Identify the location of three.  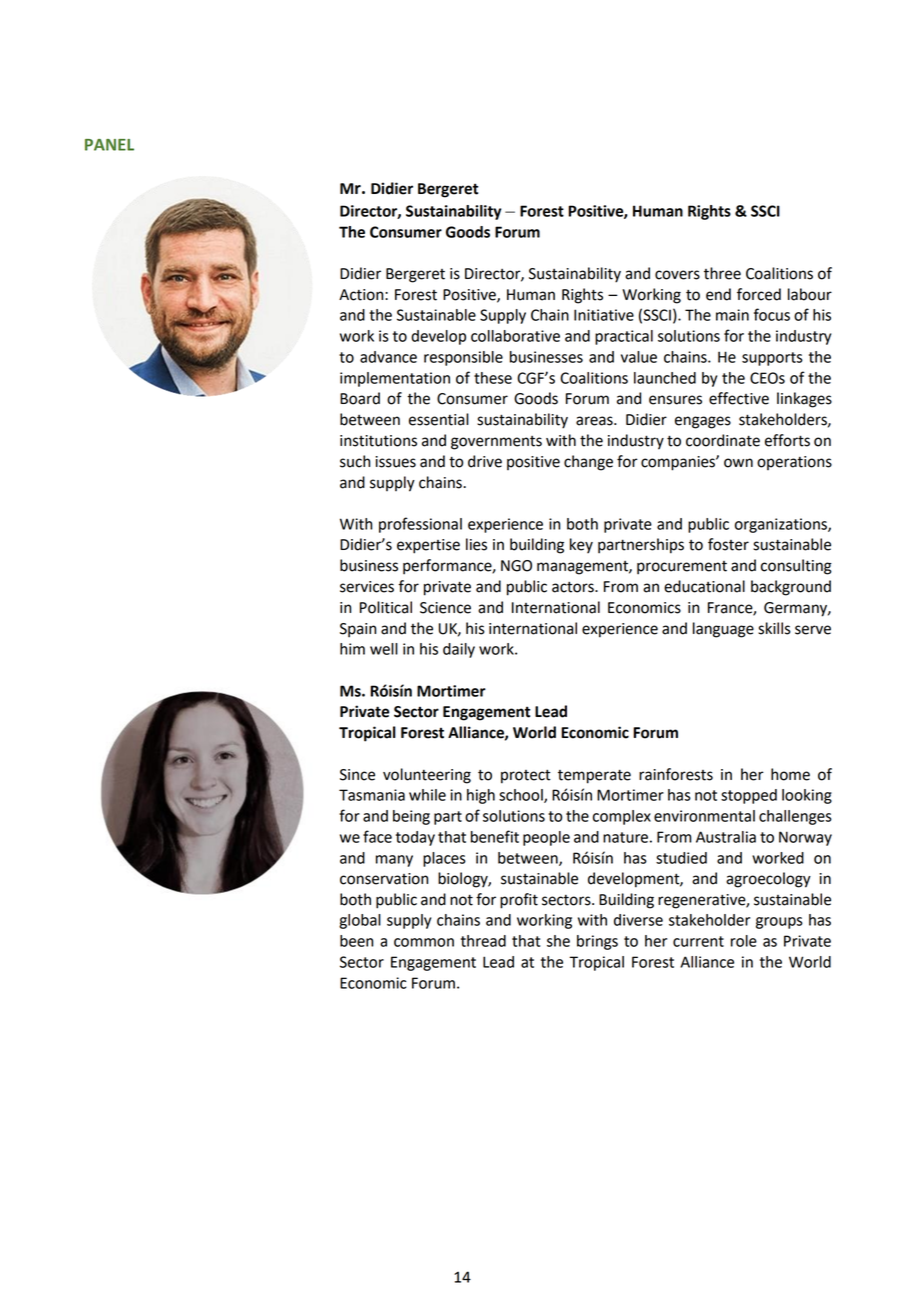
(722, 273).
